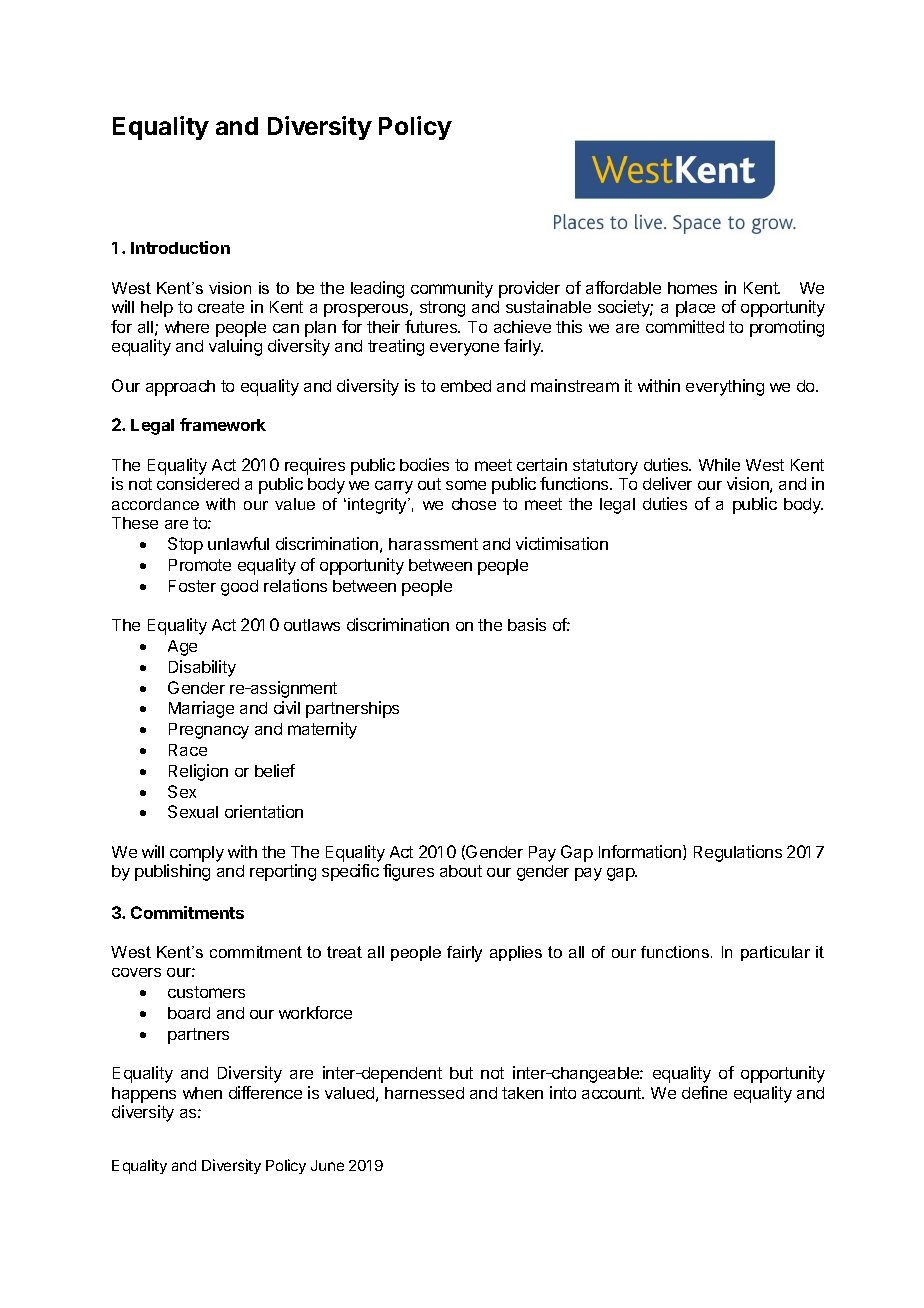  Describe the element at coordinates (221, 307) in the document. I see `create` at that location.
